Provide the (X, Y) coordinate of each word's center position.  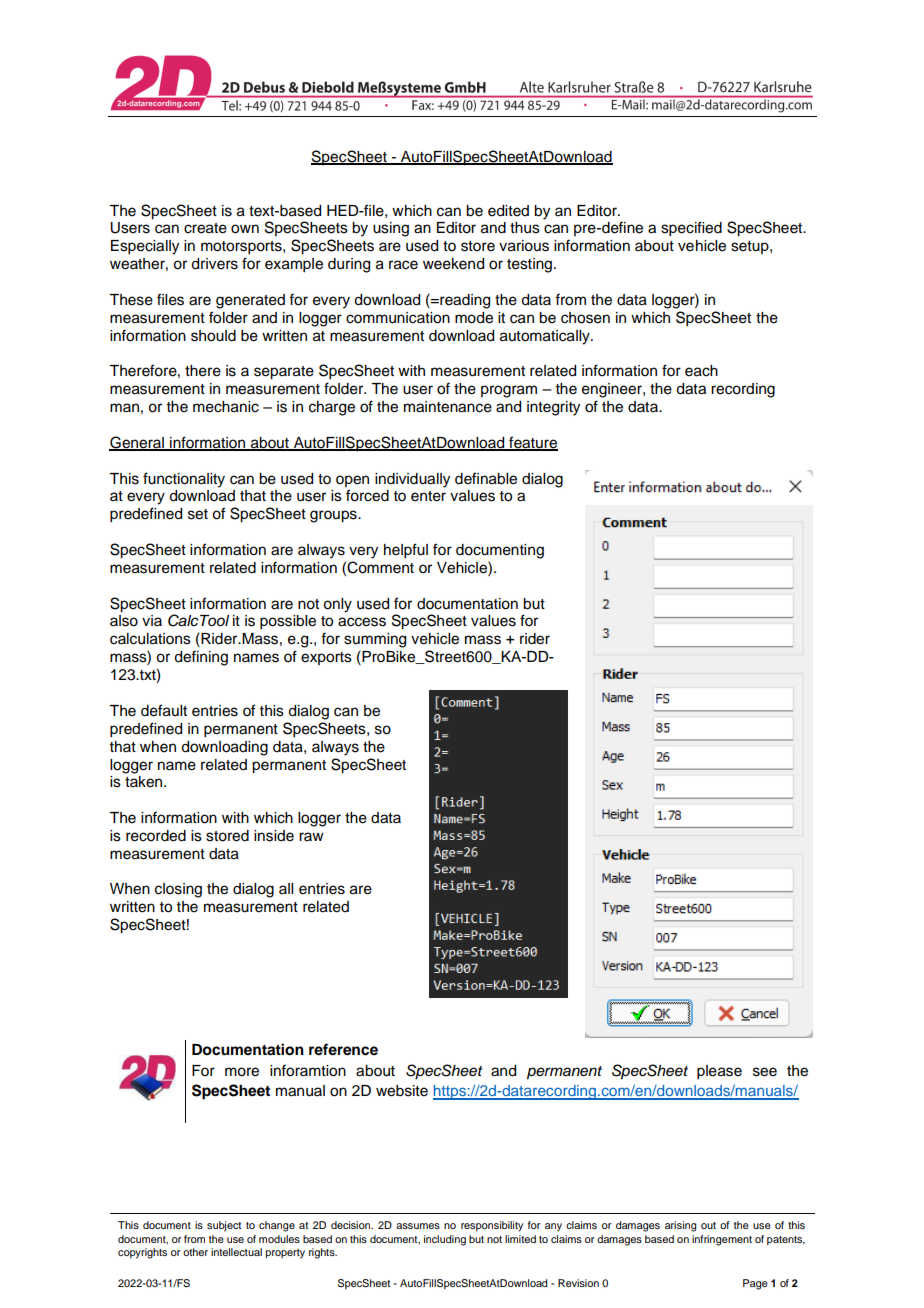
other (195, 1252)
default (164, 710)
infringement (722, 1240)
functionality (184, 480)
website (402, 1091)
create (205, 228)
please (719, 1072)
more (242, 1072)
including (445, 1240)
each (701, 371)
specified (691, 229)
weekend (453, 264)
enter (428, 496)
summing (375, 640)
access (362, 622)
